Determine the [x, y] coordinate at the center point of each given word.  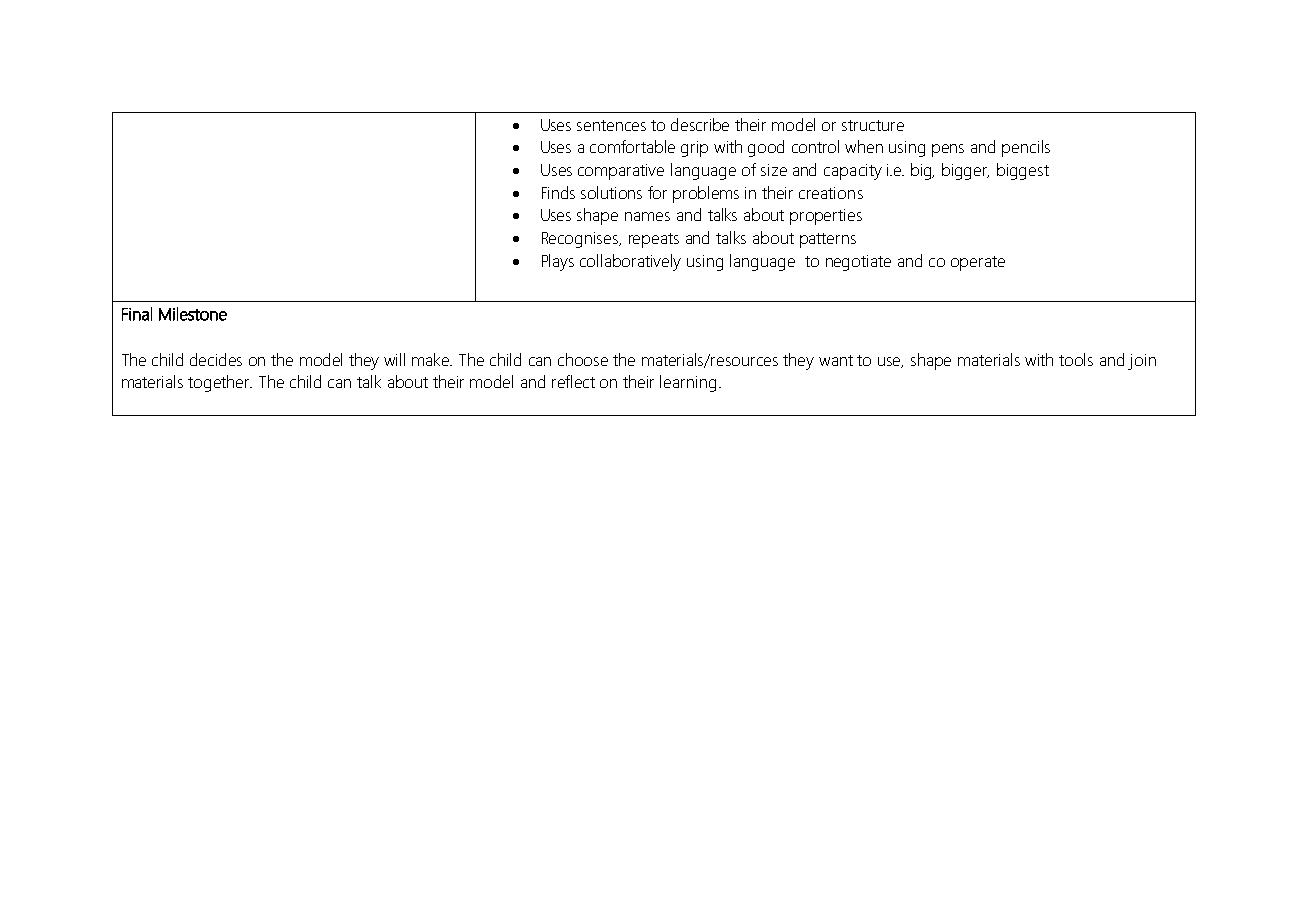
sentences [611, 125]
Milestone [193, 314]
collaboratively [630, 262]
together [220, 383]
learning [688, 383]
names [647, 216]
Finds [558, 192]
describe [700, 124]
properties [826, 217]
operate [978, 263]
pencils [1026, 148]
